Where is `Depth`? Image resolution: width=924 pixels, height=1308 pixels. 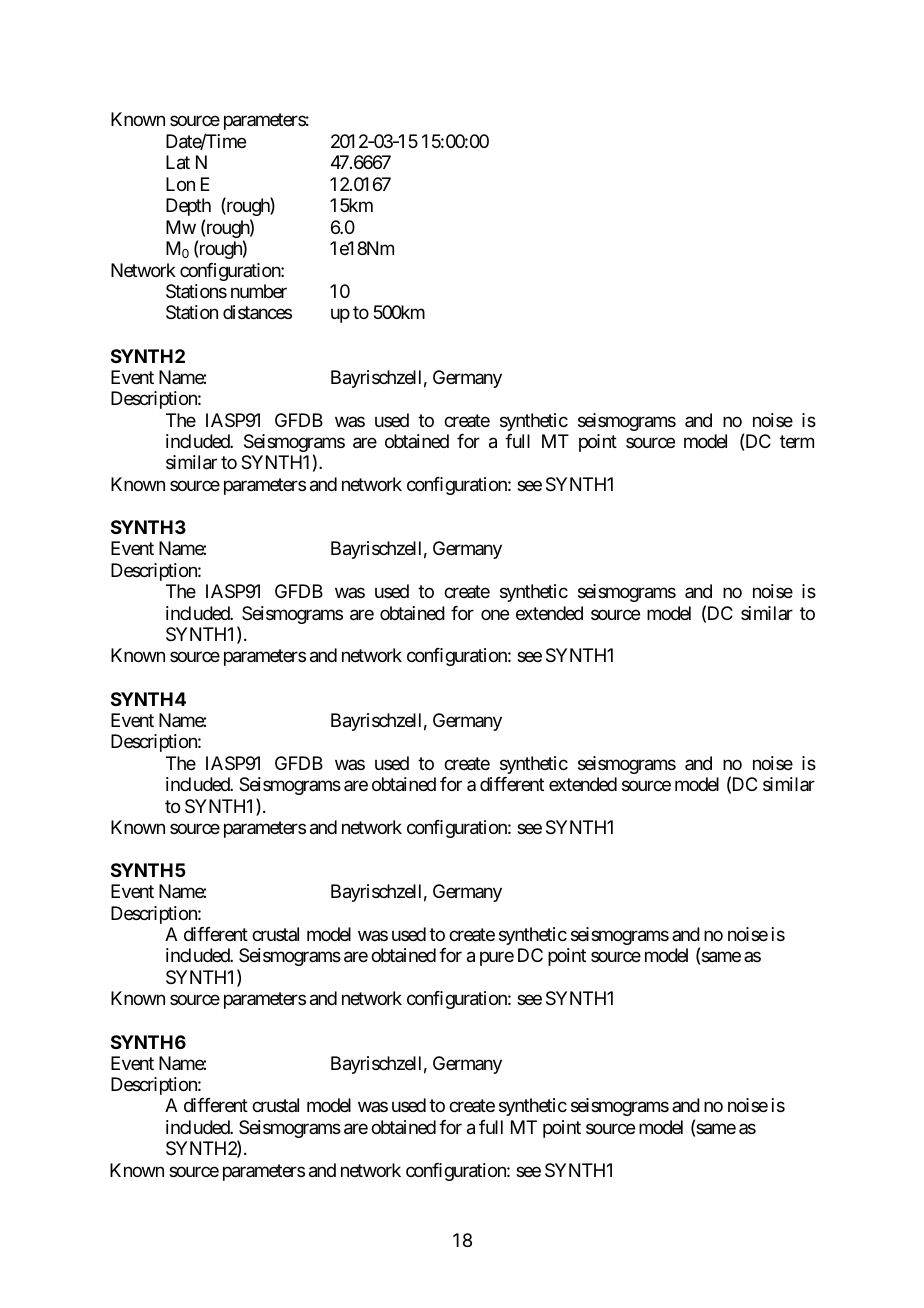
Depth is located at coordinates (188, 207).
